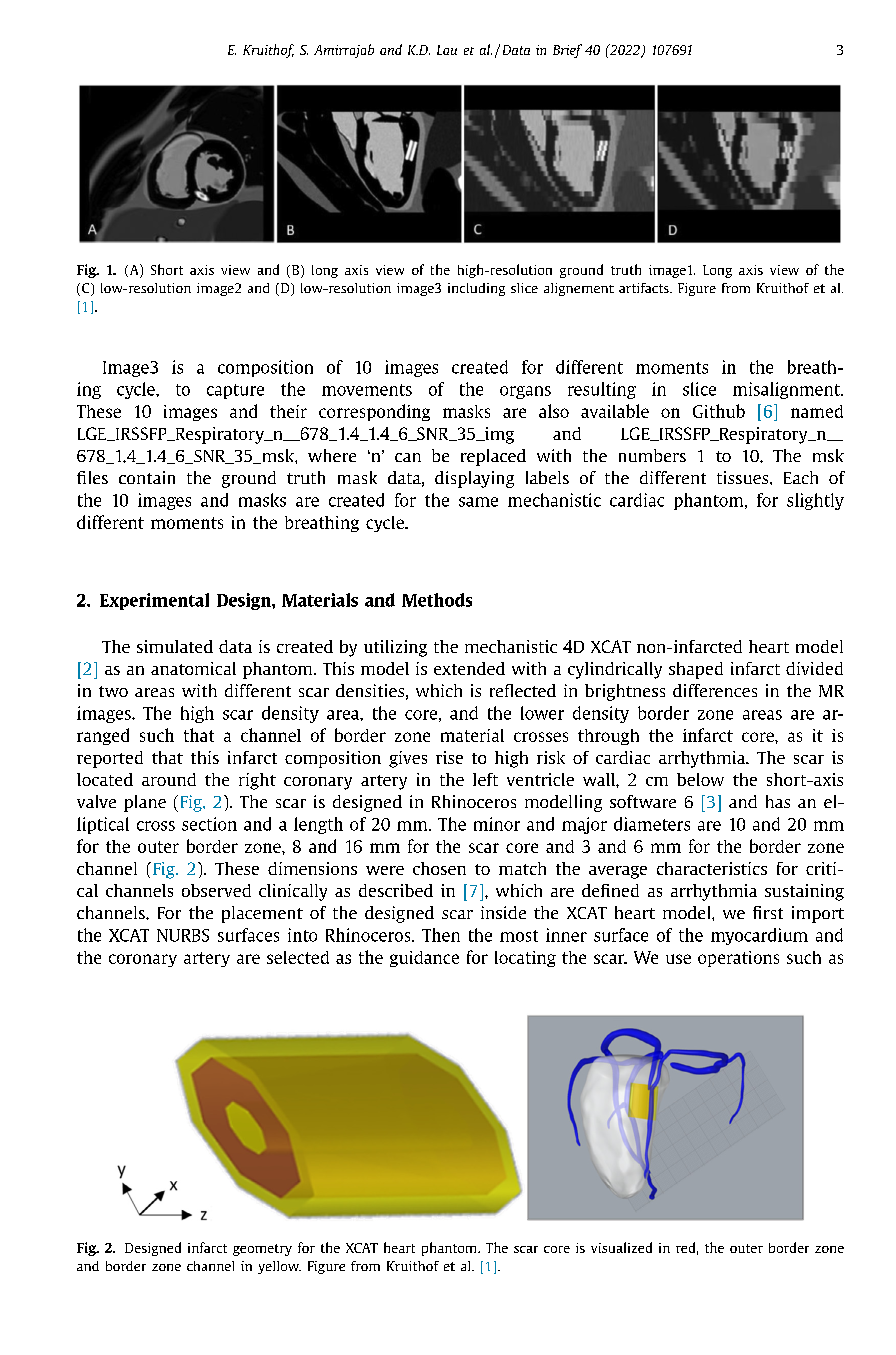  I want to click on same, so click(478, 502).
